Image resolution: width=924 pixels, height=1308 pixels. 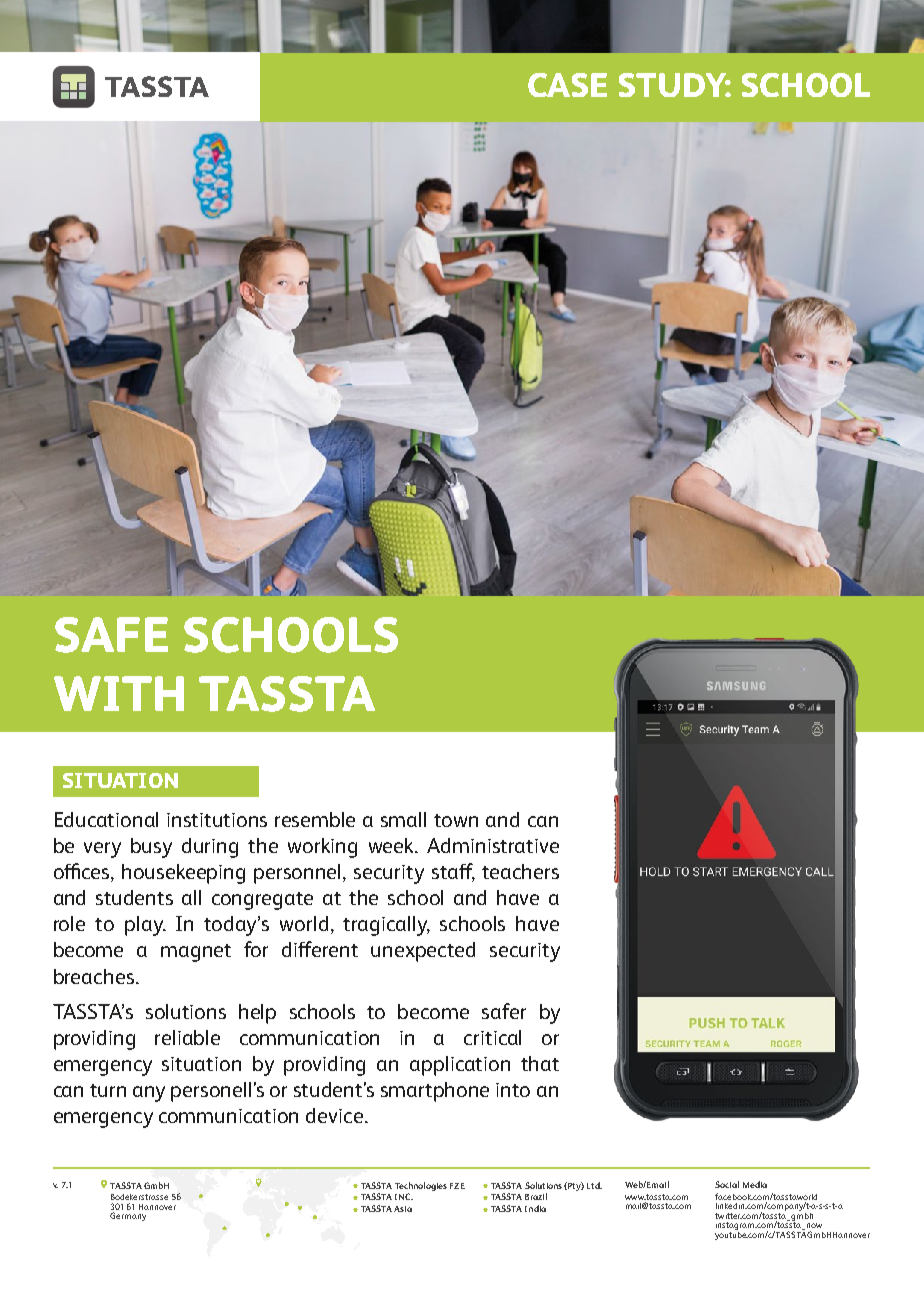 I want to click on small, so click(x=403, y=819).
